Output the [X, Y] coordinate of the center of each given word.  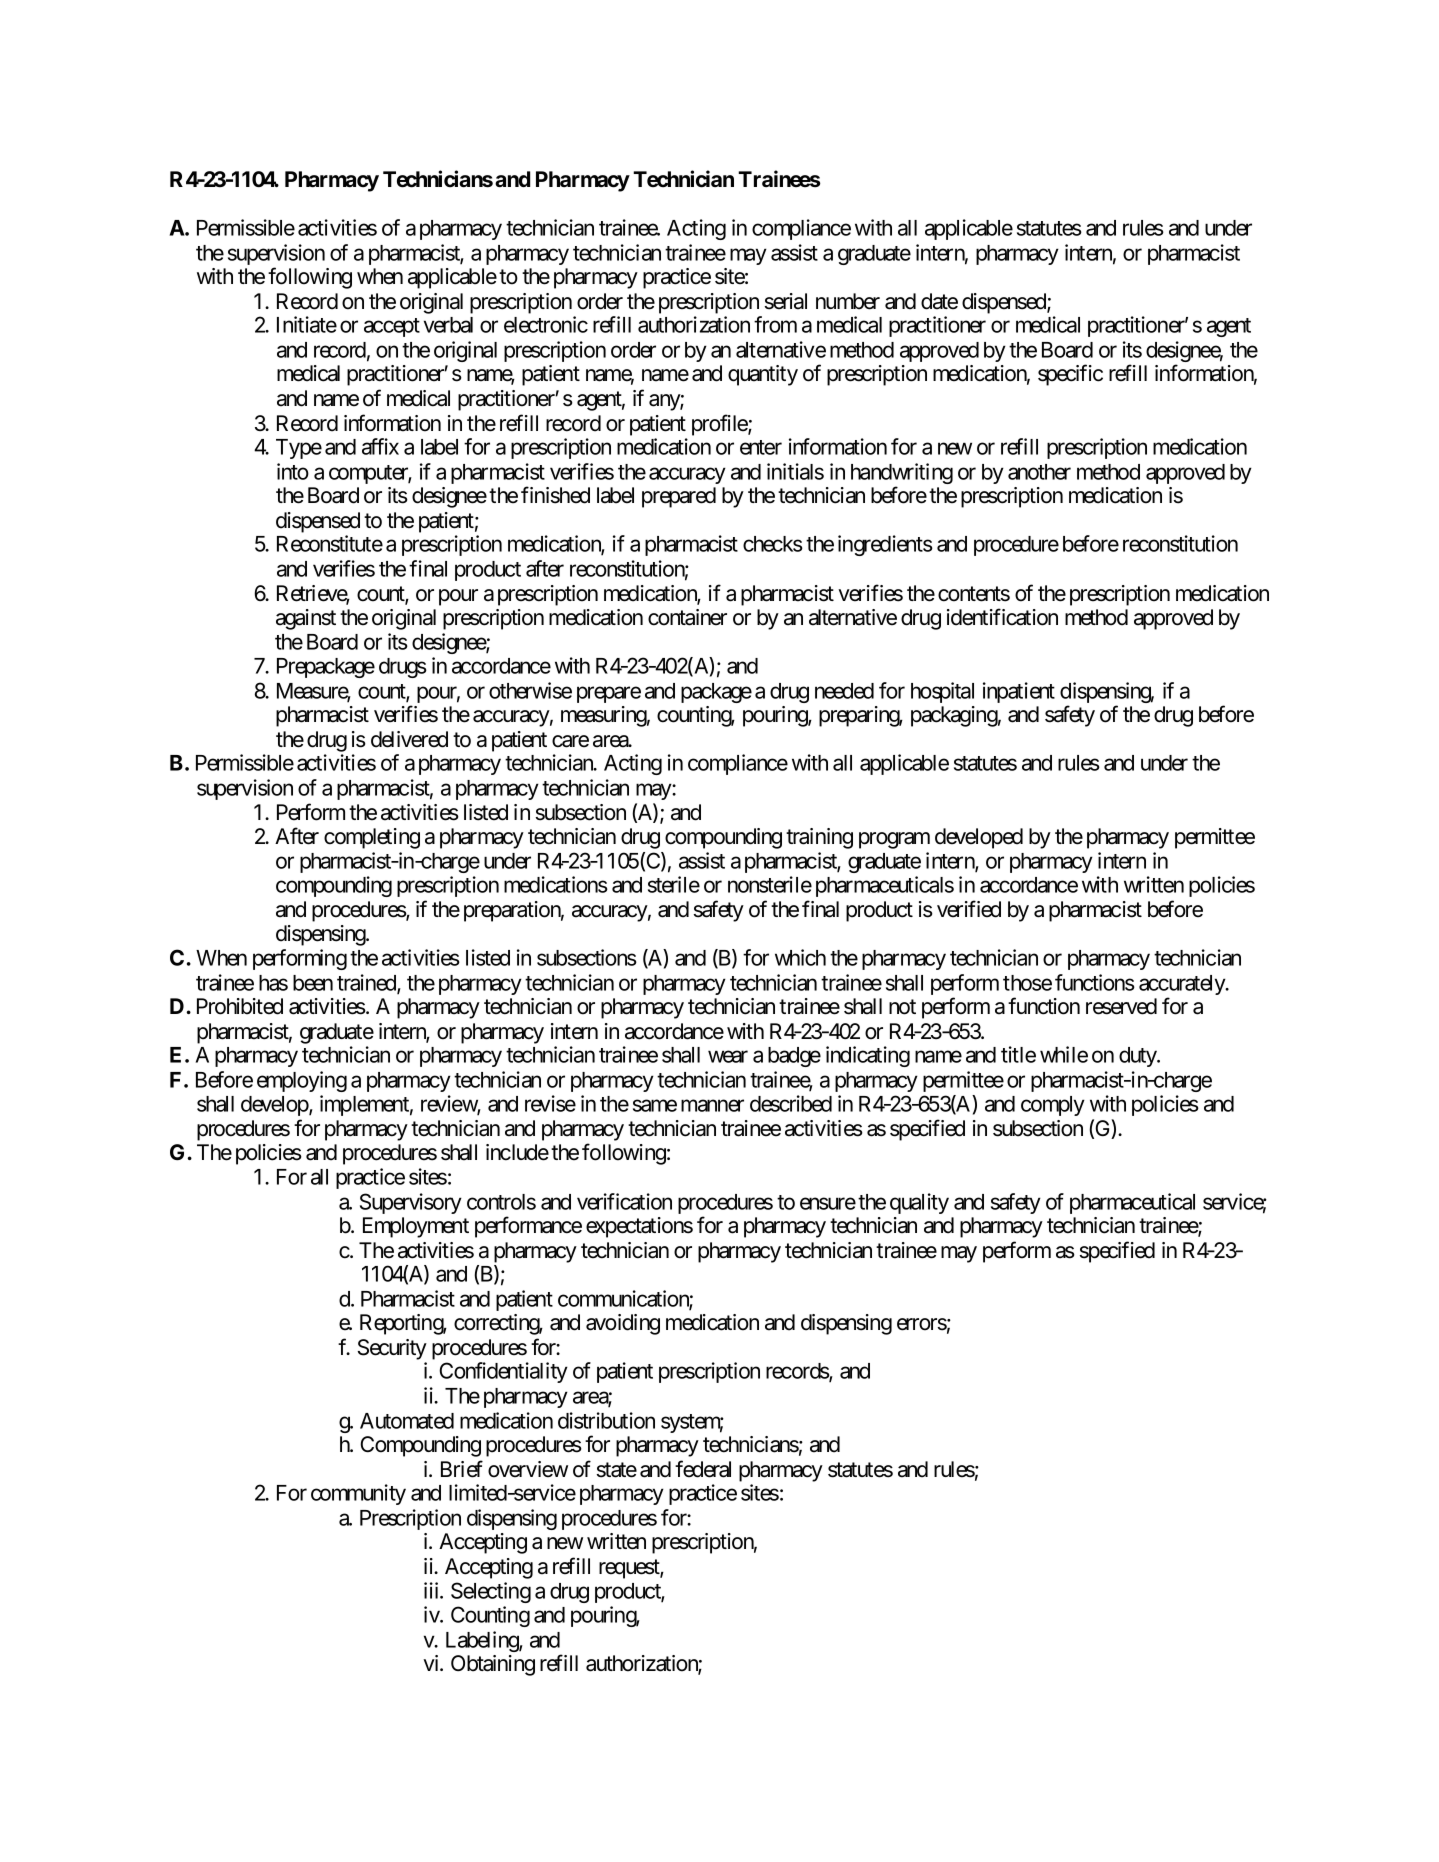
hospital [942, 692]
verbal [448, 325]
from [775, 324]
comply [1053, 1106]
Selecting [491, 1592]
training [819, 838]
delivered [409, 739]
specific [1070, 375]
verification [624, 1201]
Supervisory [411, 1203]
